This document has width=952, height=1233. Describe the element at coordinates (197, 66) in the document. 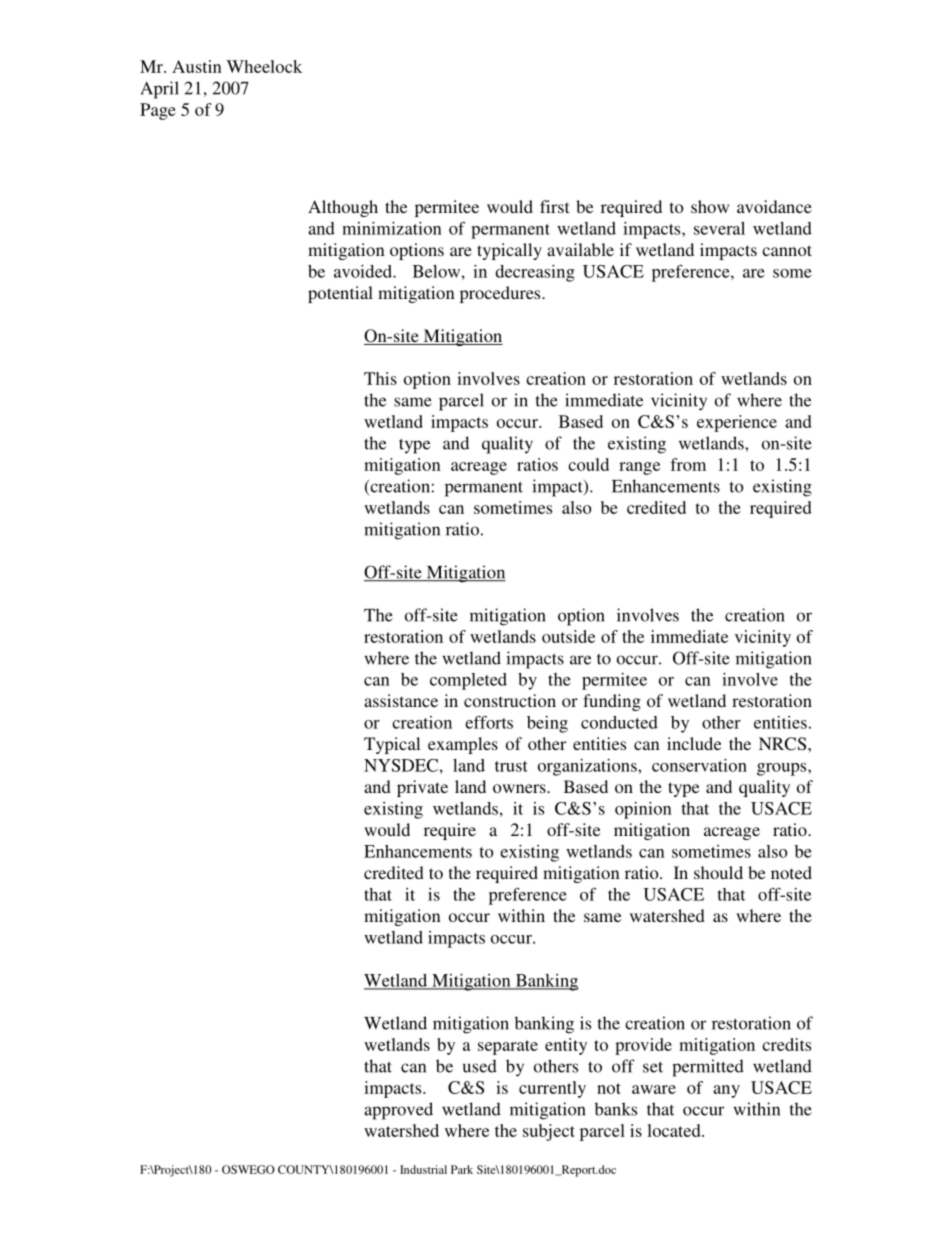

I see `Austin` at that location.
